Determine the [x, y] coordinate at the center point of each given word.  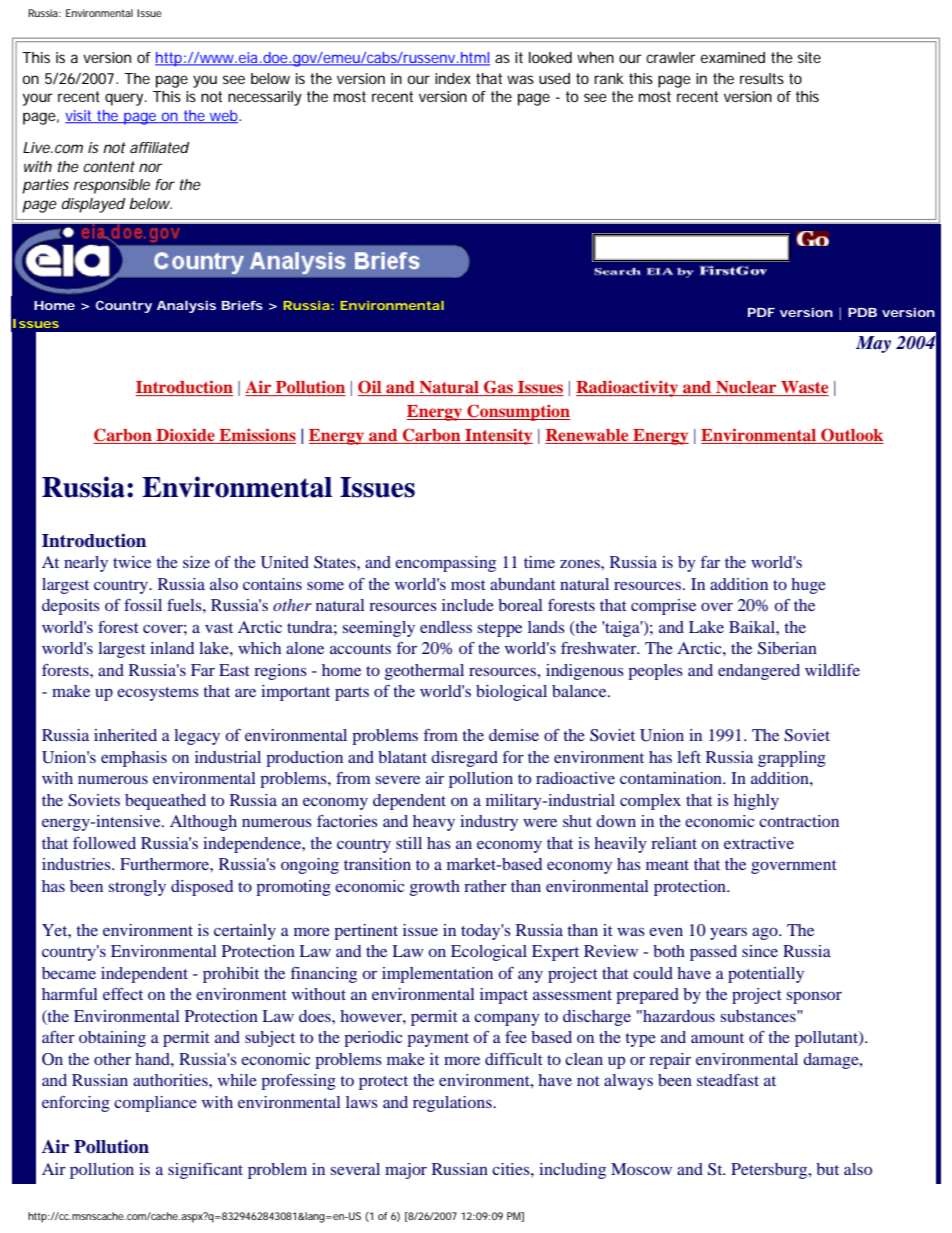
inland [172, 648]
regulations [453, 1104]
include [468, 605]
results [762, 78]
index [453, 78]
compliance [155, 1104]
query [125, 99]
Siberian [787, 648]
